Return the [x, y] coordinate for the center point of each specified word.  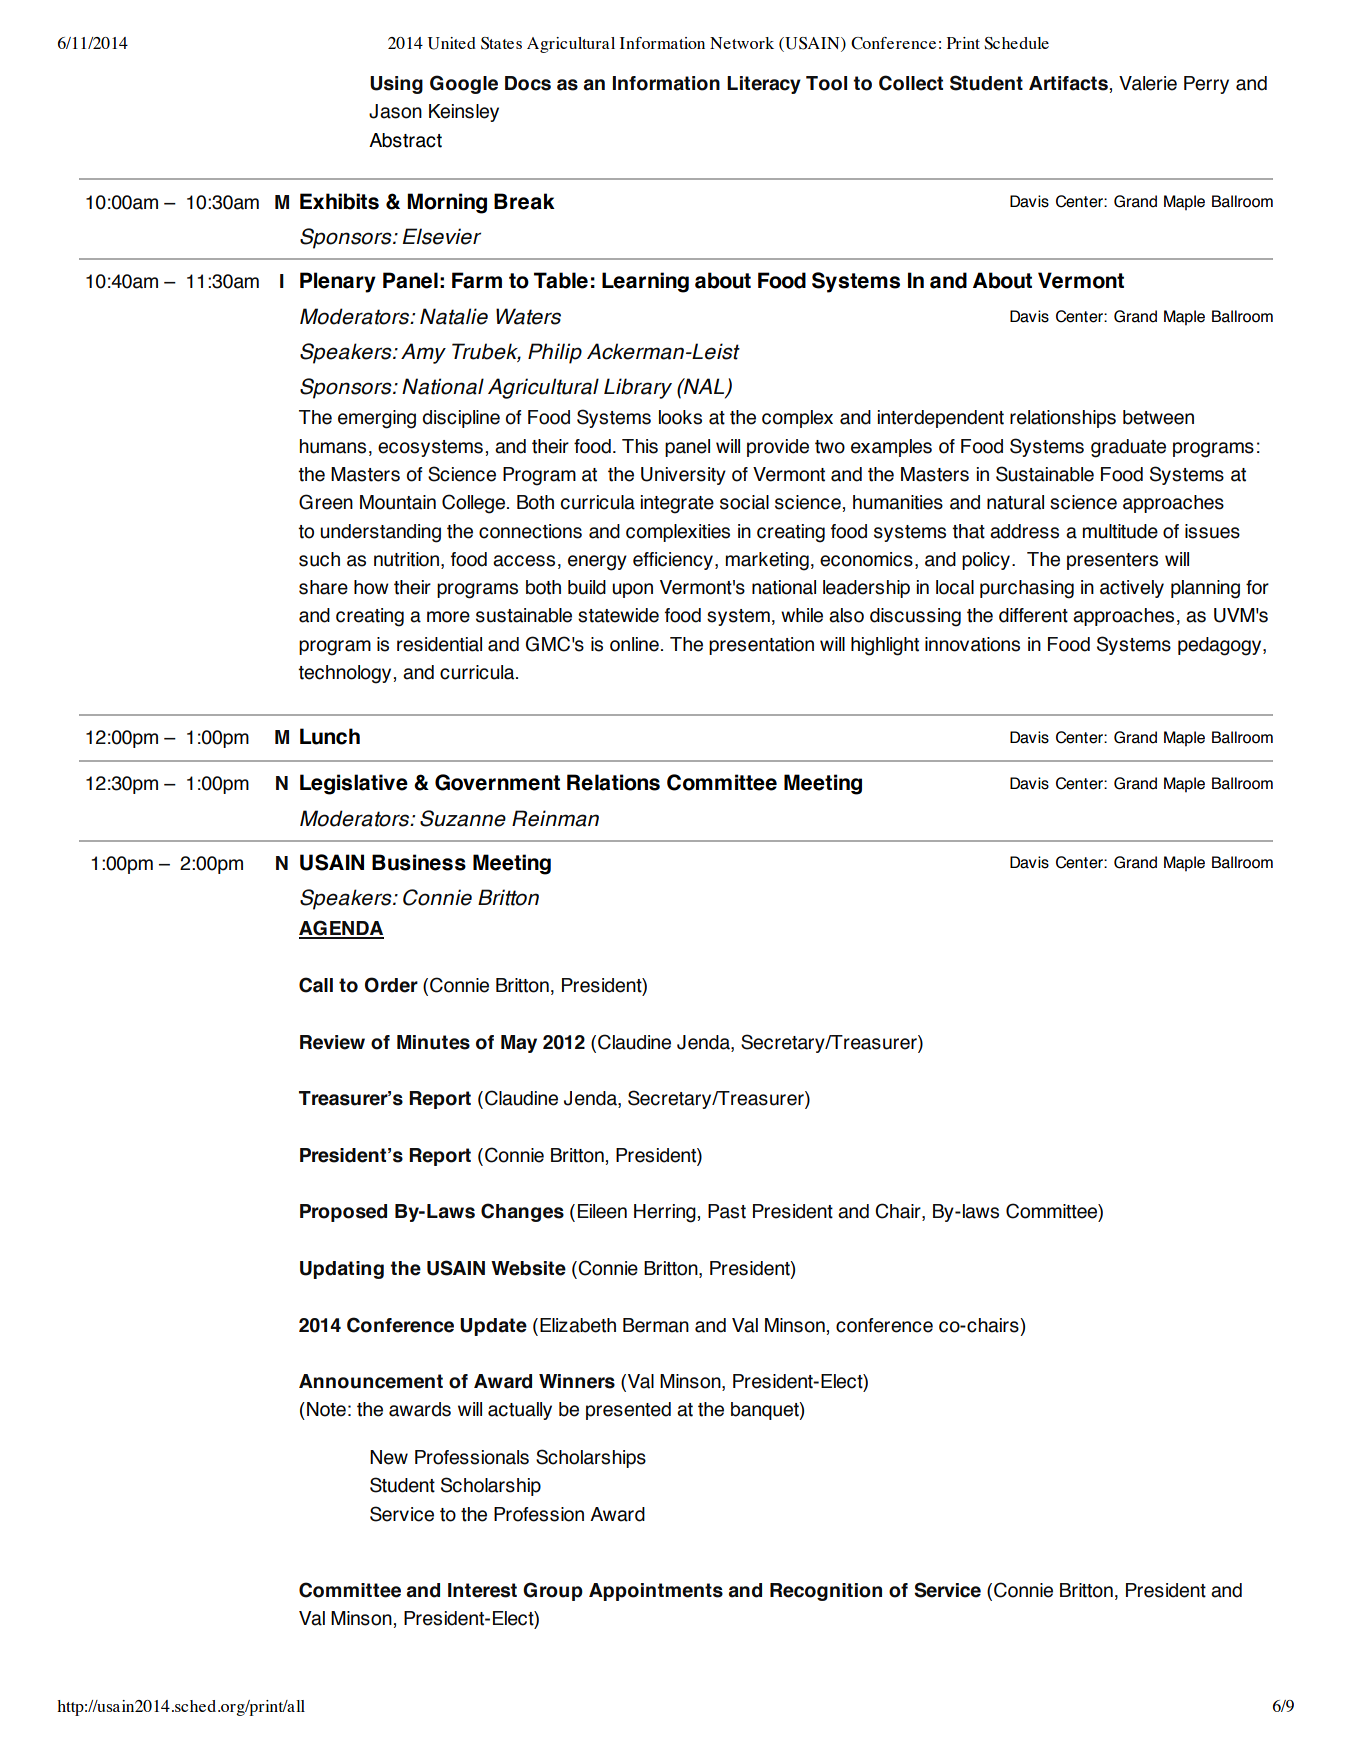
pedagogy [1221, 646]
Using [396, 85]
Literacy [764, 85]
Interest [482, 1590]
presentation [761, 646]
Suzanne [463, 818]
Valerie [1148, 83]
